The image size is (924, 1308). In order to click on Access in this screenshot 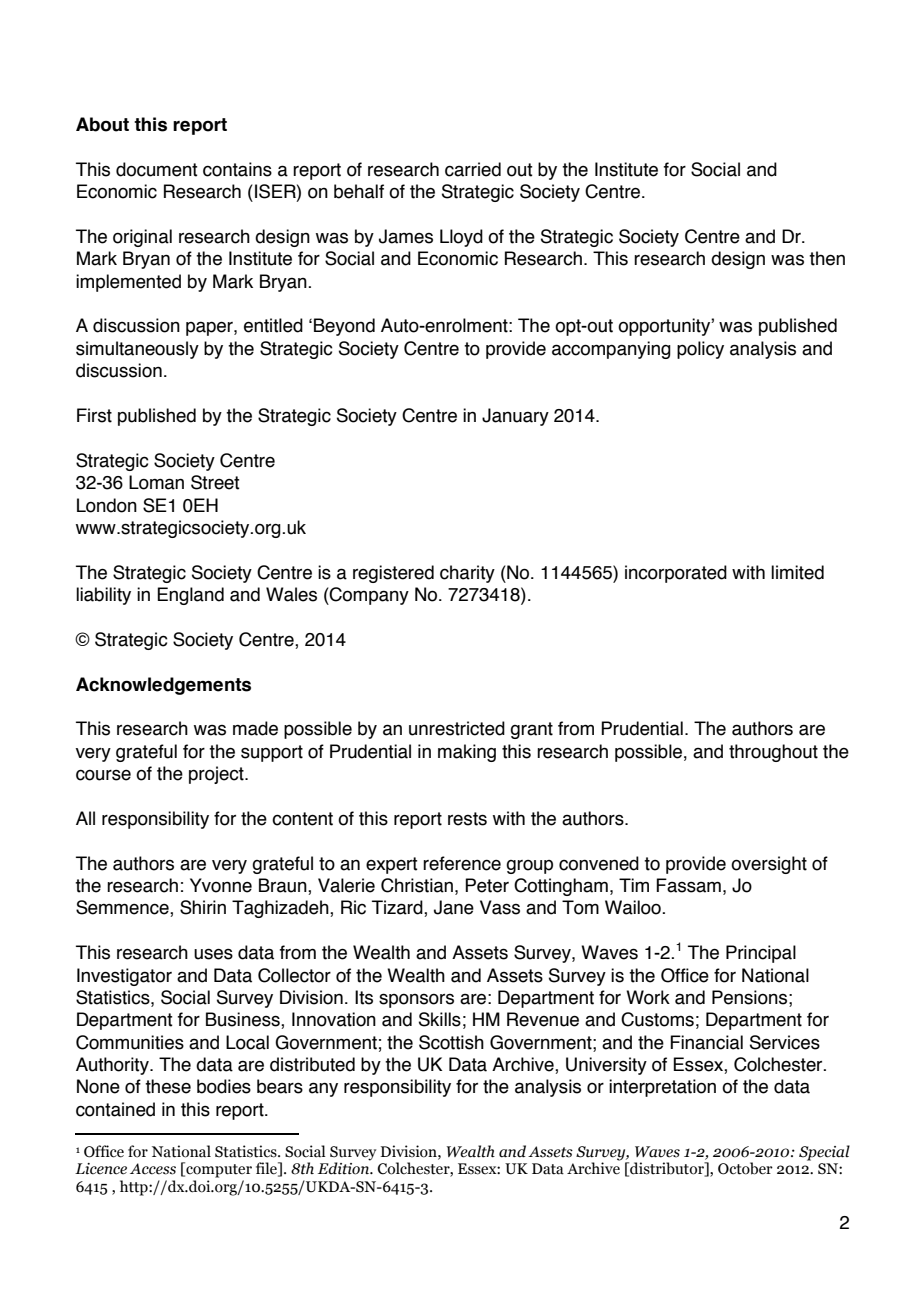, I will do `click(153, 1169)`.
